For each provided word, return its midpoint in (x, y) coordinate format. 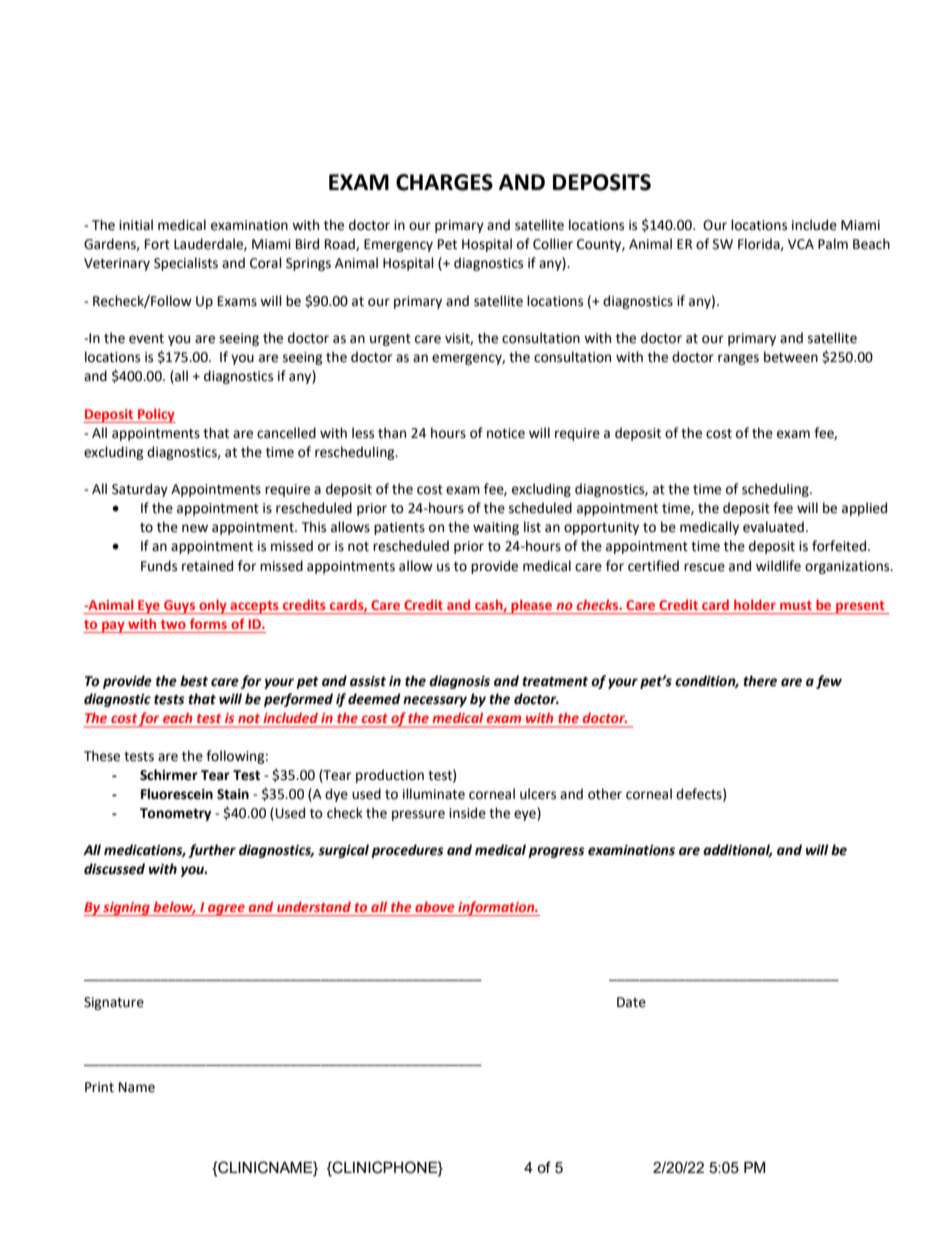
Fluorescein (177, 794)
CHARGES (444, 182)
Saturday (140, 490)
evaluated (773, 527)
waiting (496, 528)
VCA (801, 244)
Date (631, 1002)
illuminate (434, 794)
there (760, 681)
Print (99, 1087)
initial (136, 225)
